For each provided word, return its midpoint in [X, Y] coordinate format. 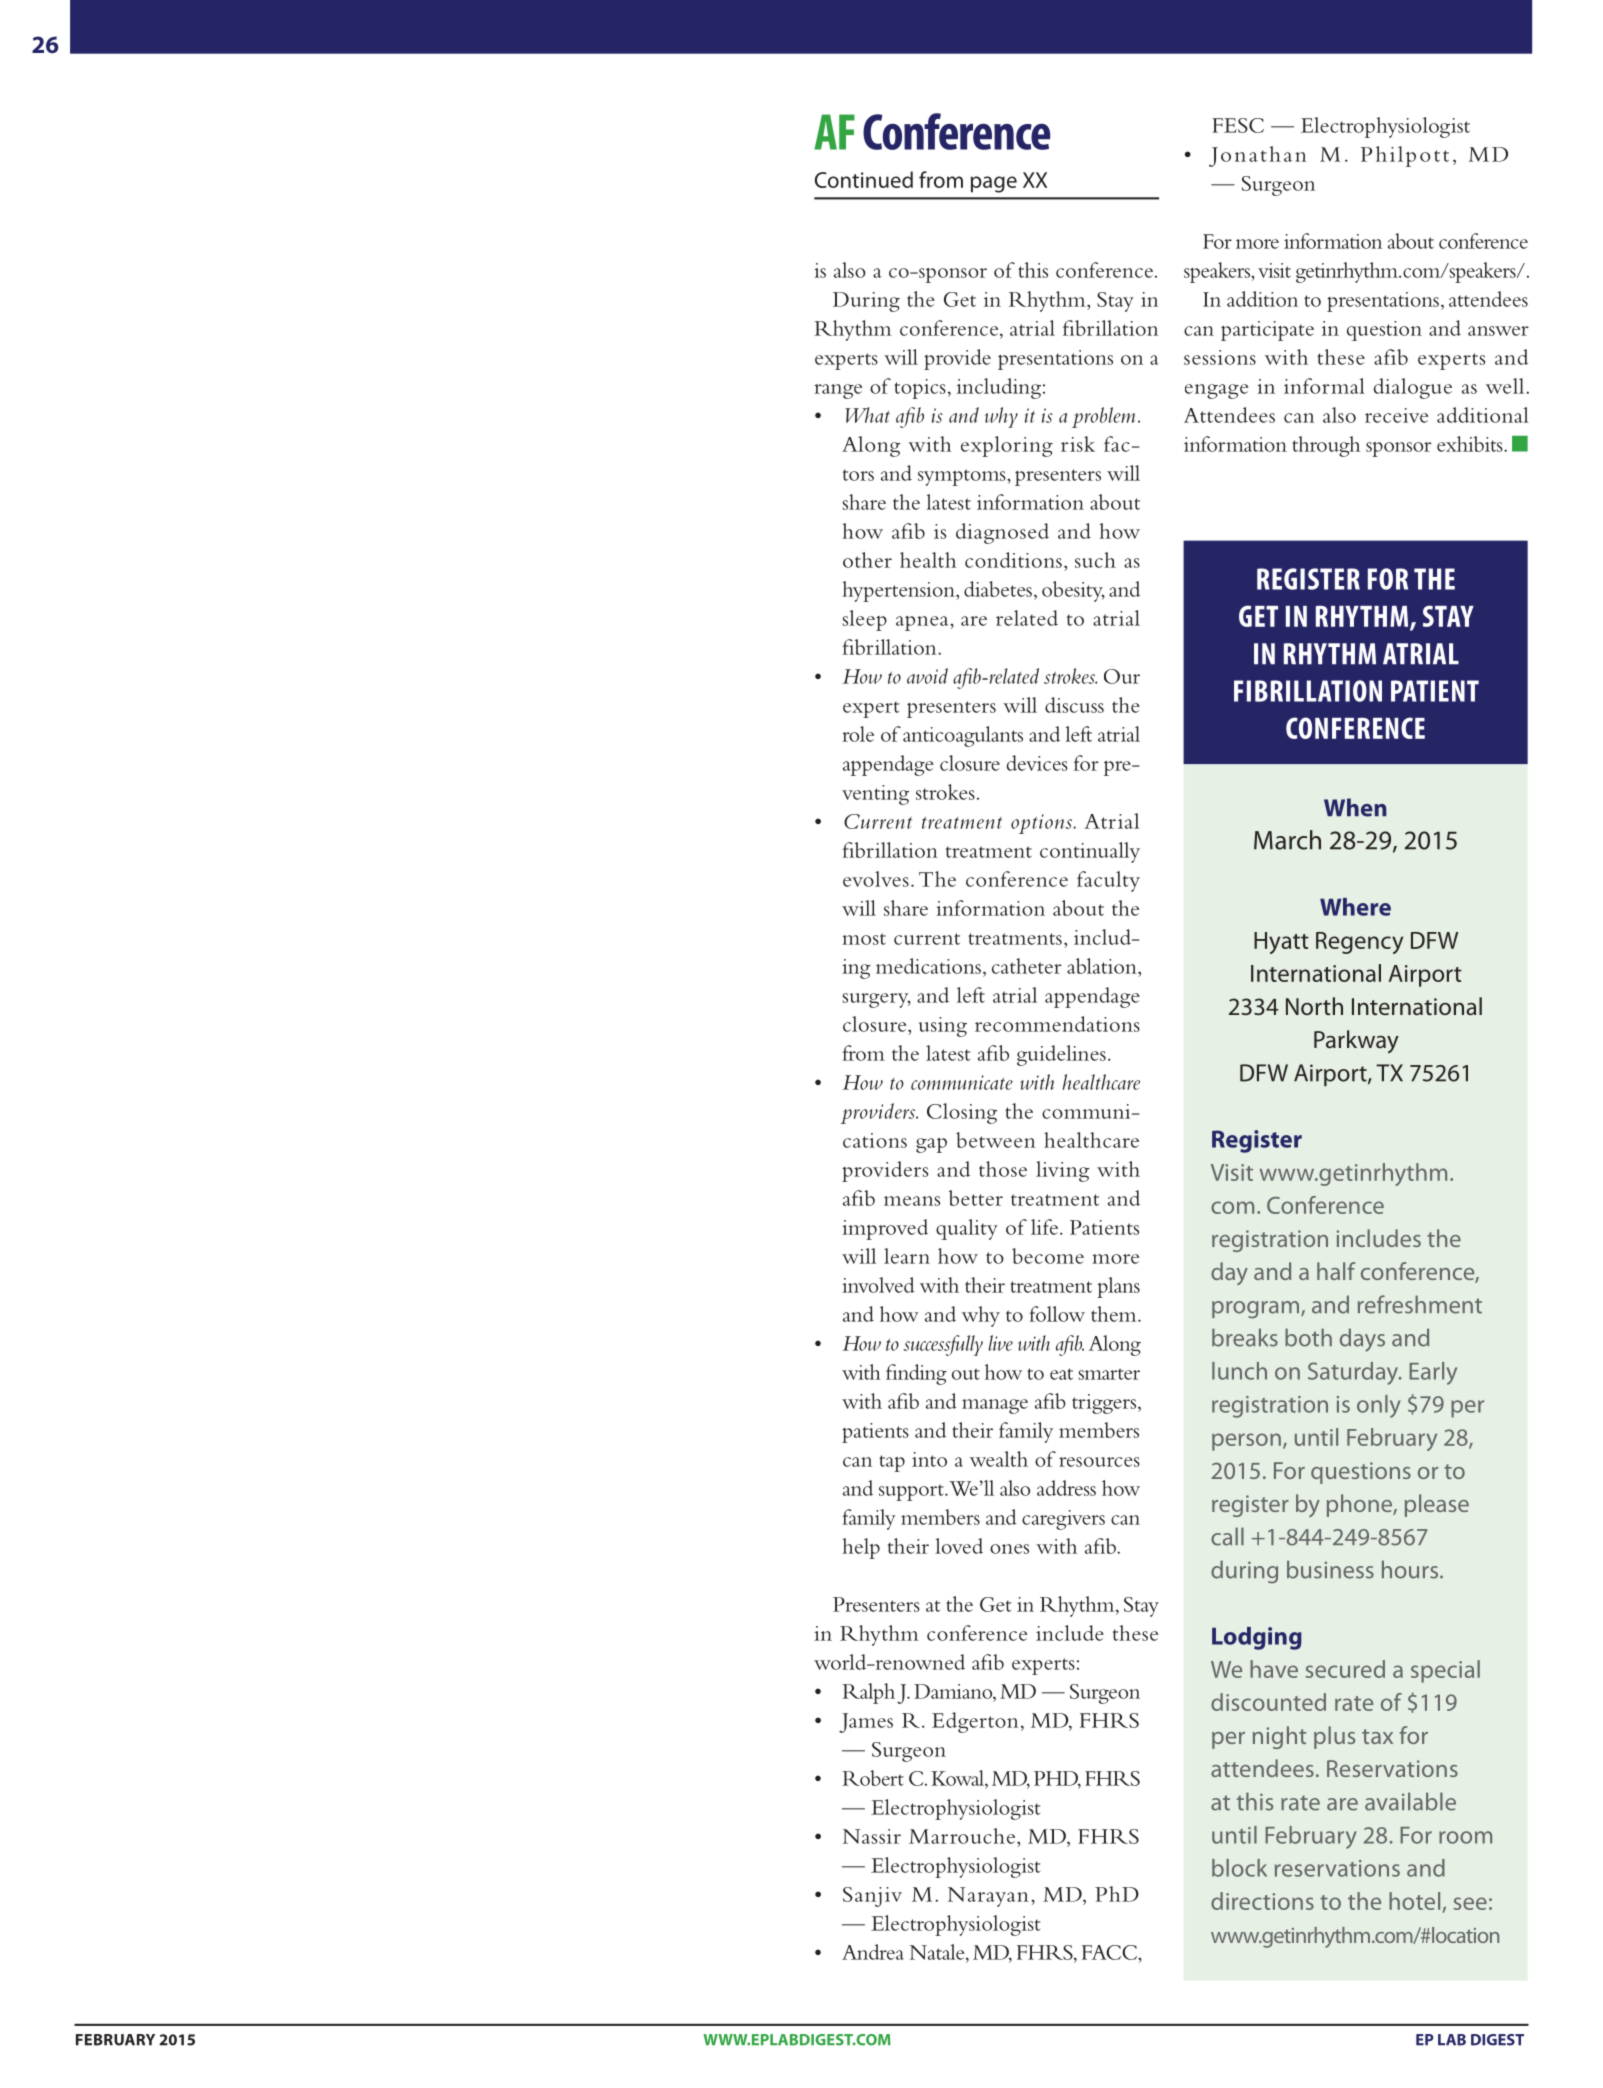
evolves [876, 879]
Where [1355, 907]
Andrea [873, 1952]
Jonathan [1258, 156]
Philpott [1404, 156]
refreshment [1420, 1304]
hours [1410, 1569]
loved [959, 1546]
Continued [864, 179]
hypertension [900, 591]
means [912, 1201]
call [1227, 1536]
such [1095, 560]
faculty [1108, 881]
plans [1118, 1287]
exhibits [1471, 444]
